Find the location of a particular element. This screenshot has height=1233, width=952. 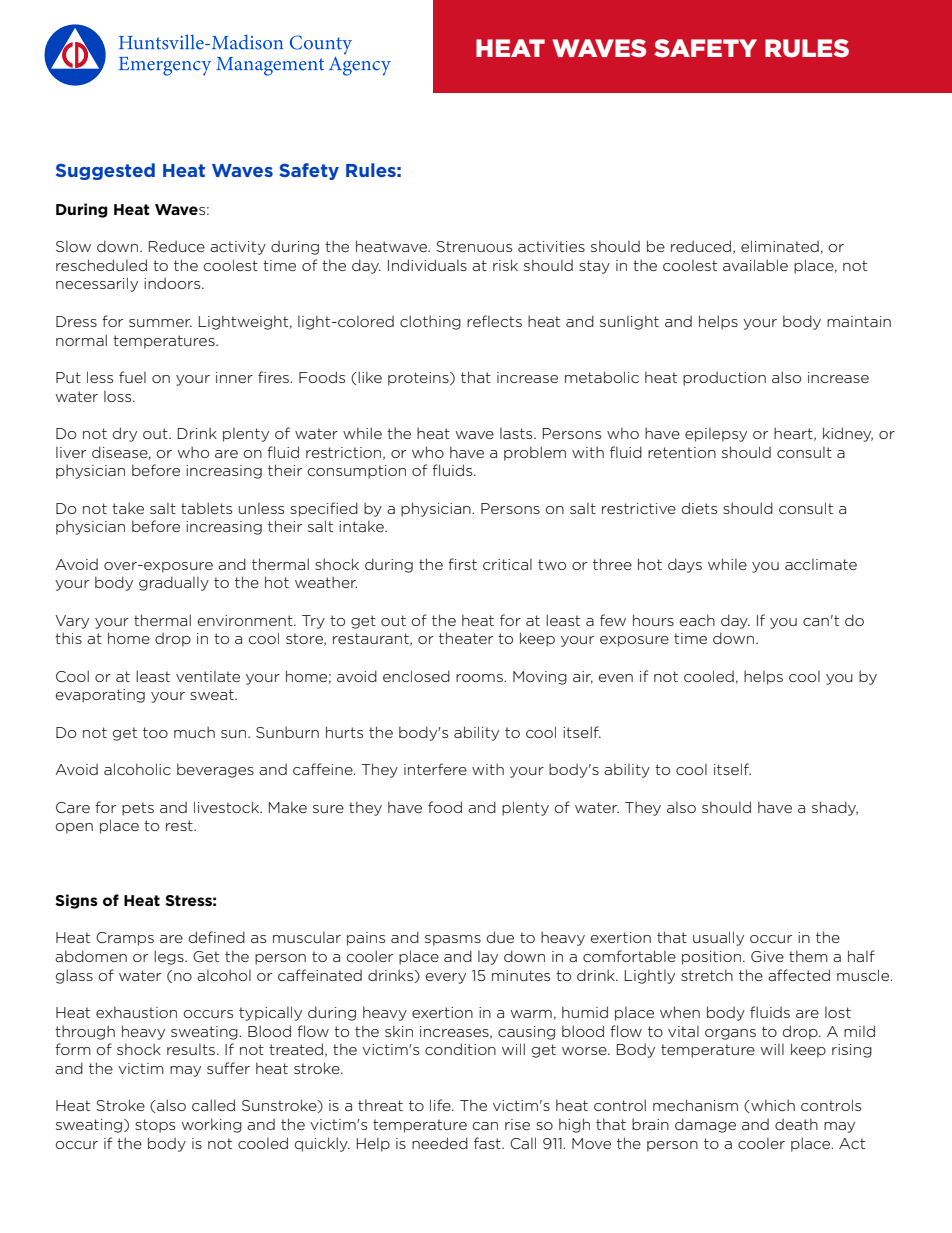

Suggested is located at coordinates (105, 171).
